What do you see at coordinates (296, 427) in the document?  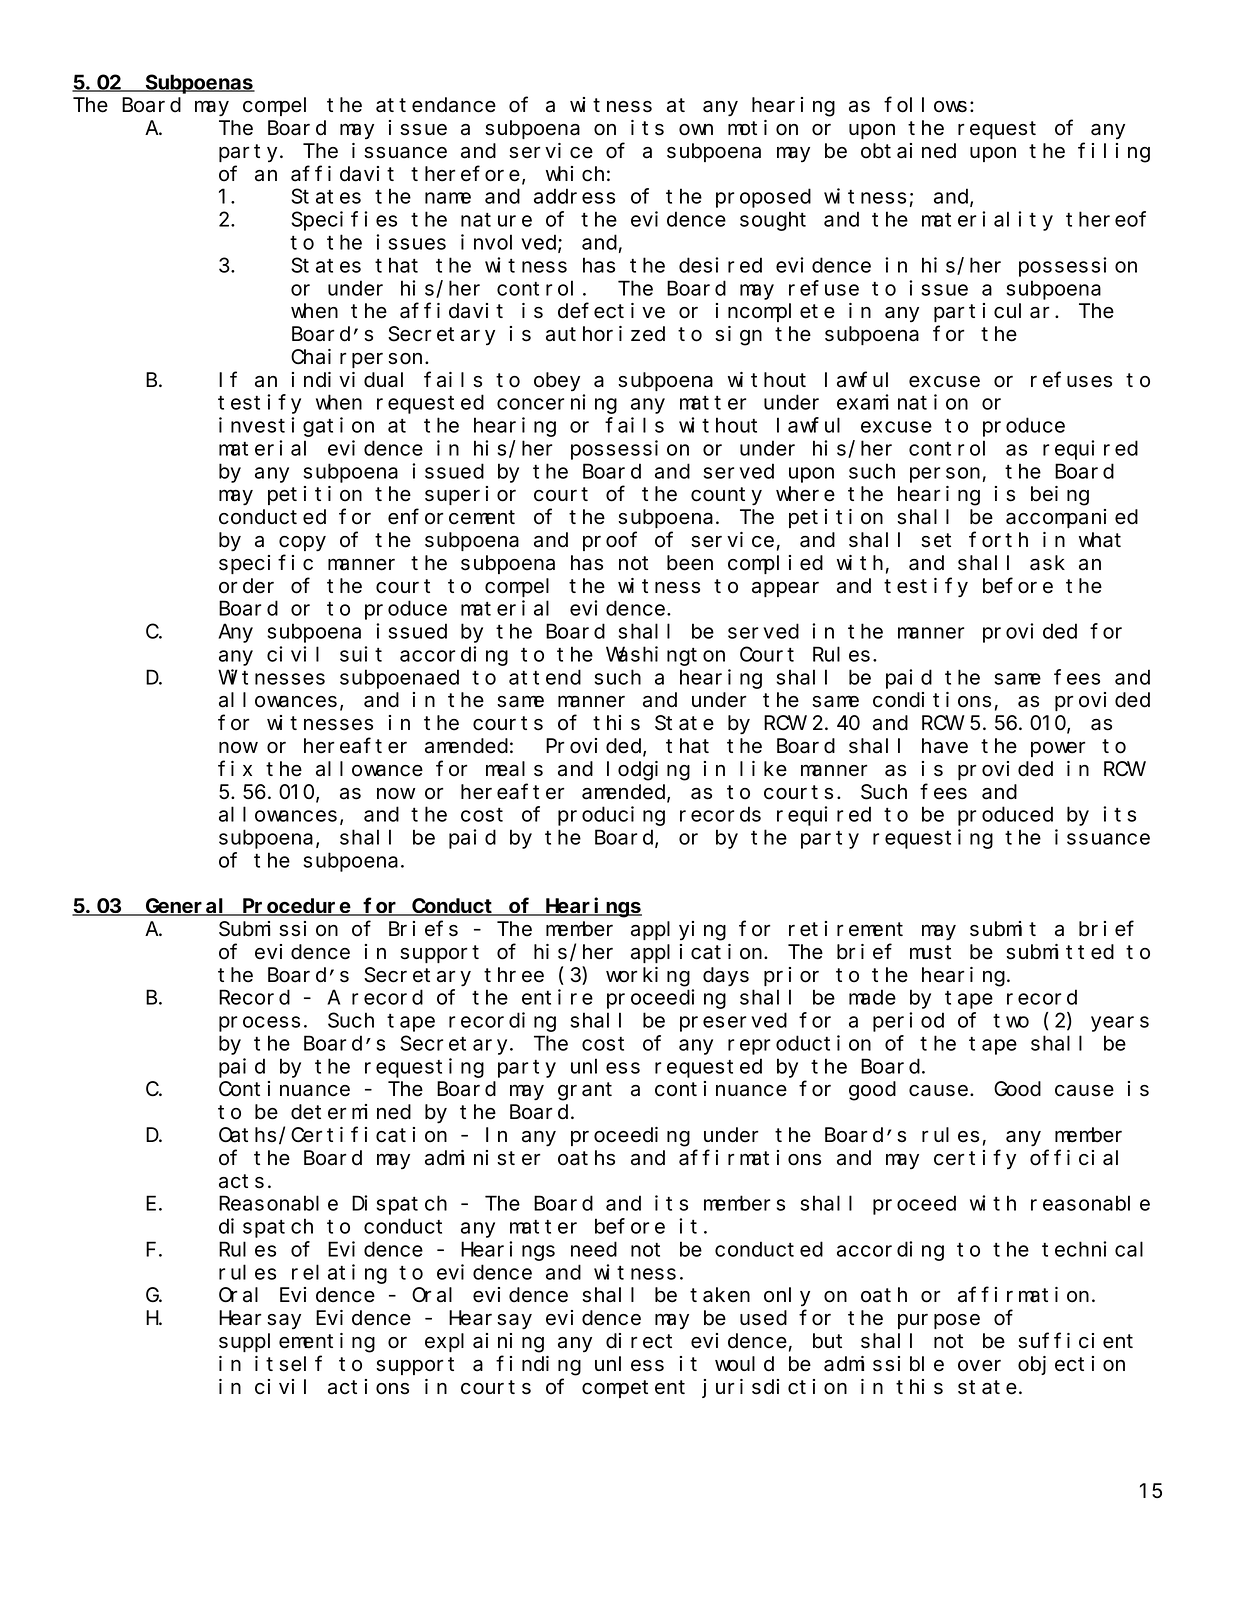 I see `investigation` at bounding box center [296, 427].
